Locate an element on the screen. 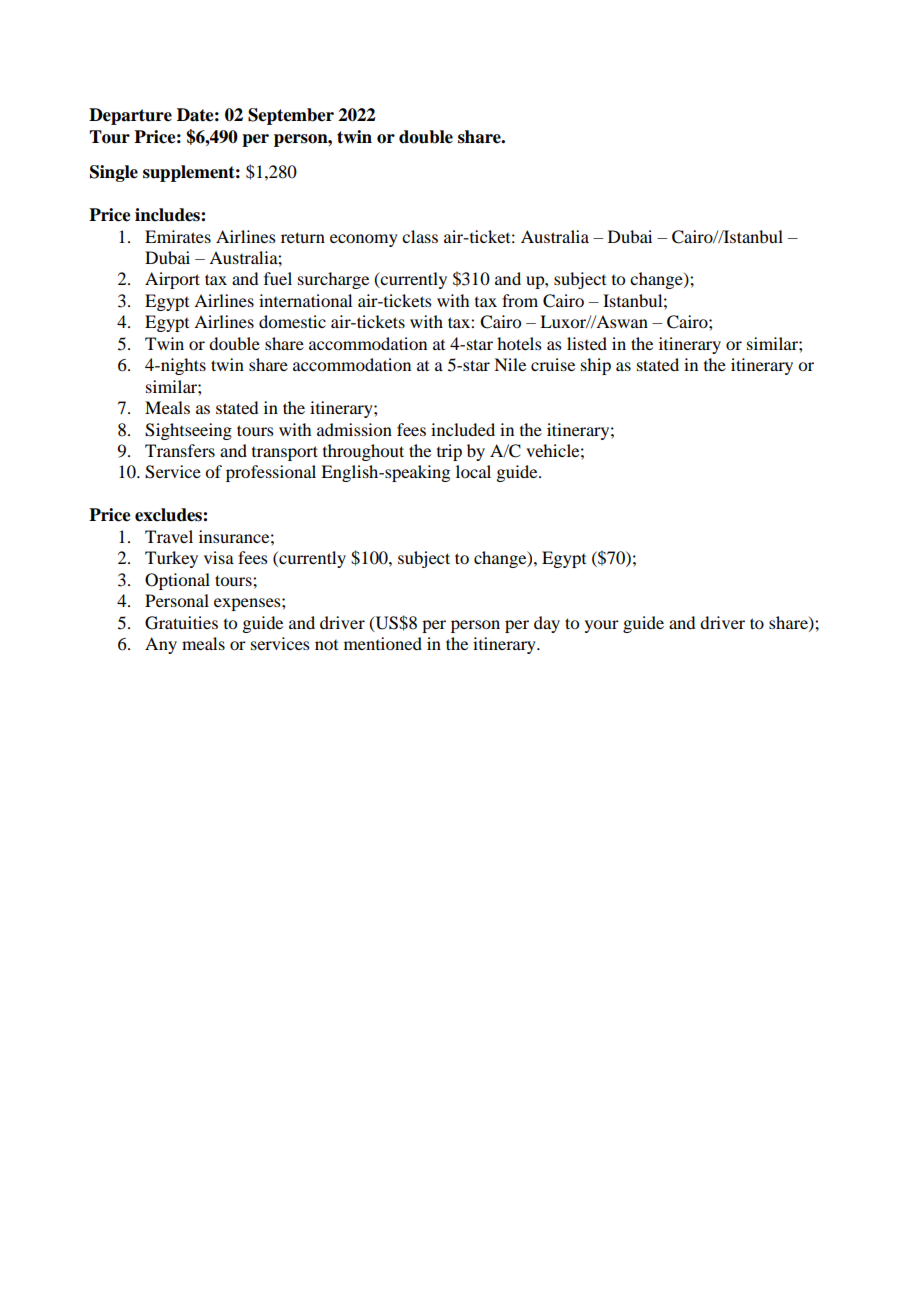 The height and width of the screenshot is (1308, 924). class is located at coordinates (420, 236).
